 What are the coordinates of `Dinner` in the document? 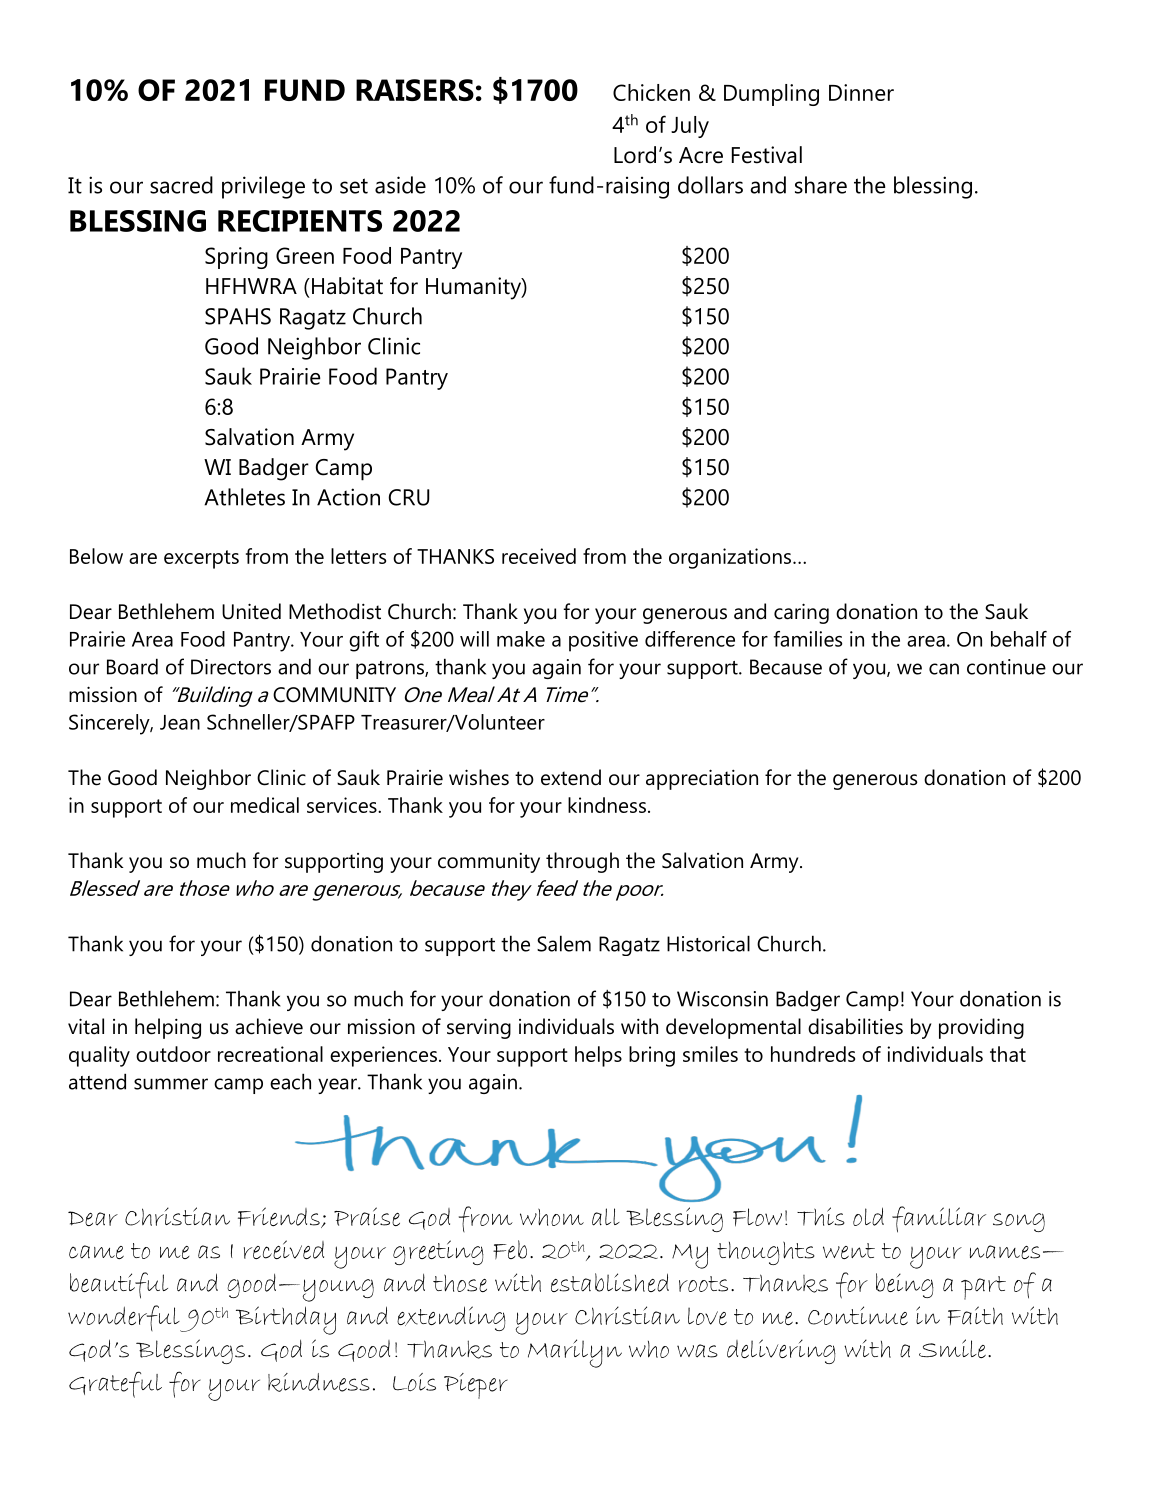 It's located at (861, 92).
